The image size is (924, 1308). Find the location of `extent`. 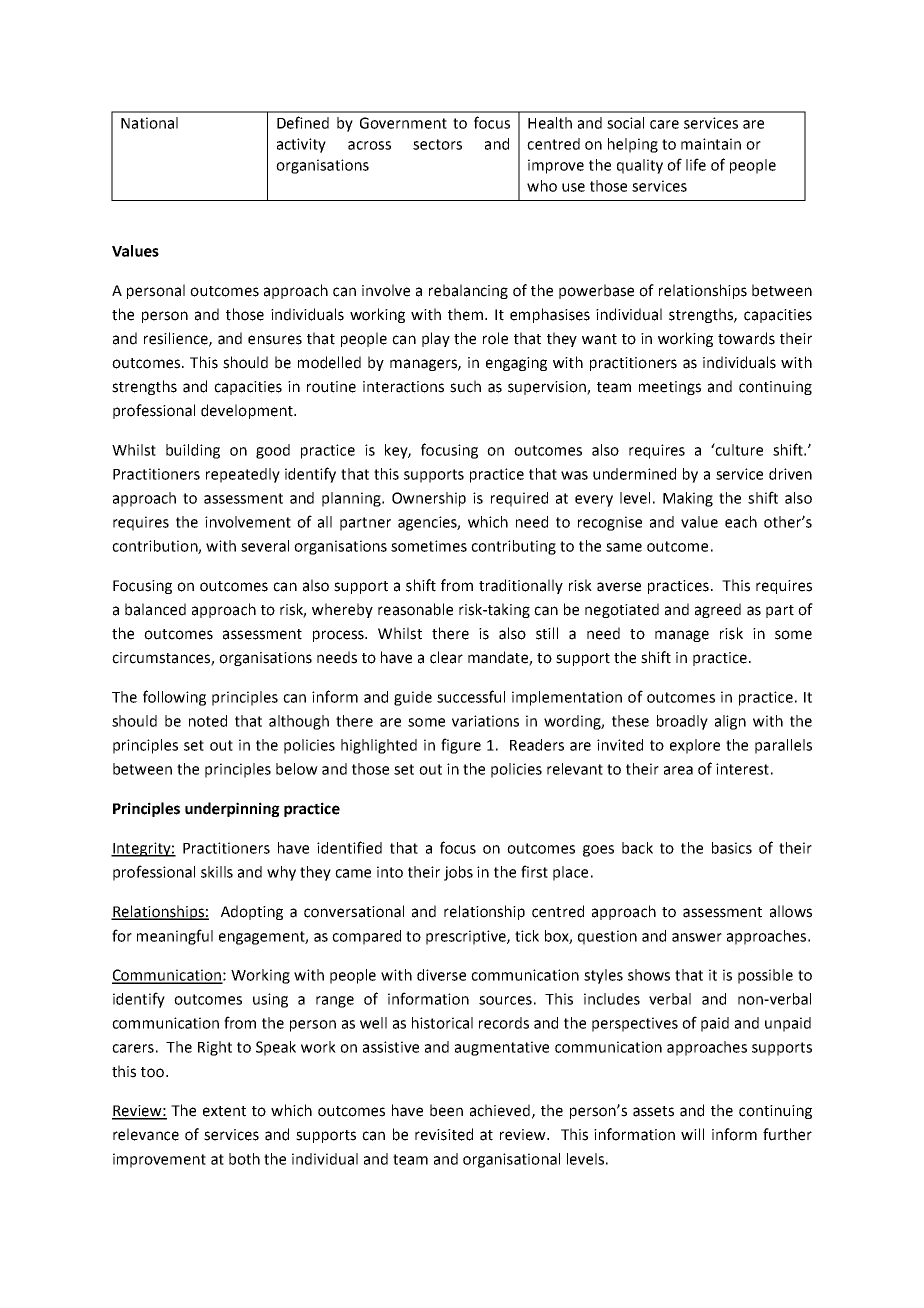

extent is located at coordinates (224, 1111).
